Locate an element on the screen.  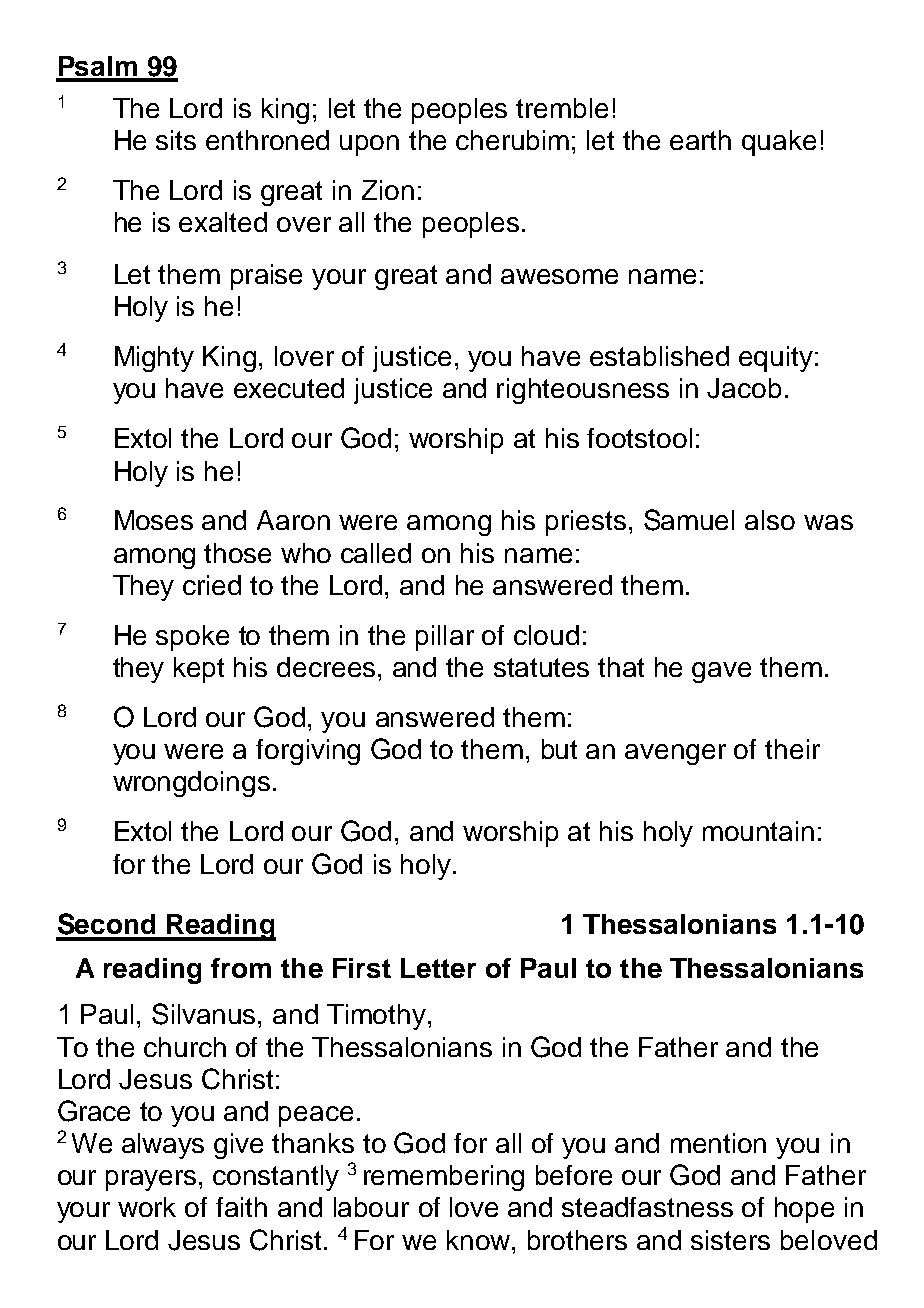
remembering is located at coordinates (444, 1178).
